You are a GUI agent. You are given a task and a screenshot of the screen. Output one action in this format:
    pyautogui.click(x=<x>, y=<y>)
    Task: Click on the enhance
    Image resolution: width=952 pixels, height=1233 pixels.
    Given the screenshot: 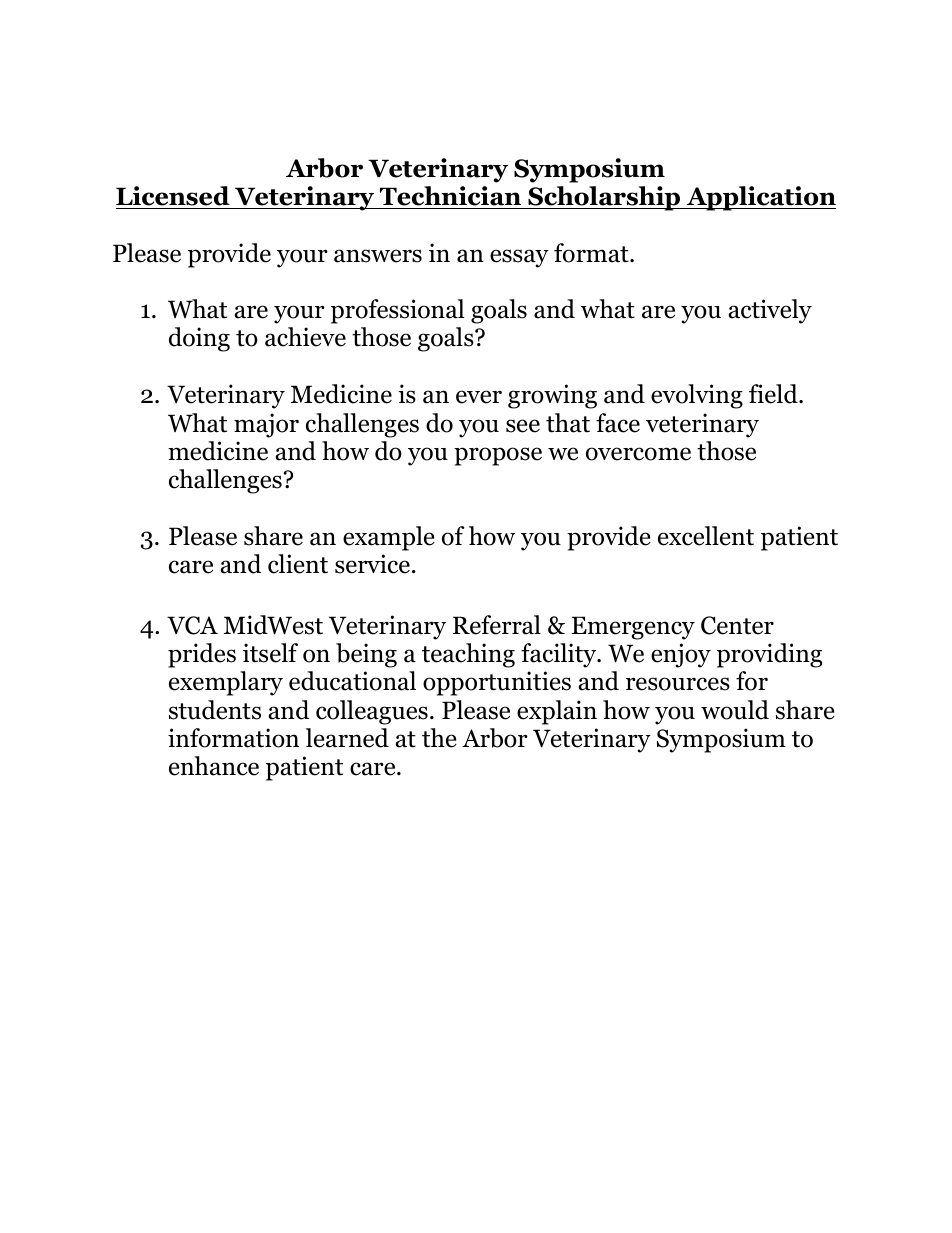 What is the action you would take?
    pyautogui.click(x=214, y=766)
